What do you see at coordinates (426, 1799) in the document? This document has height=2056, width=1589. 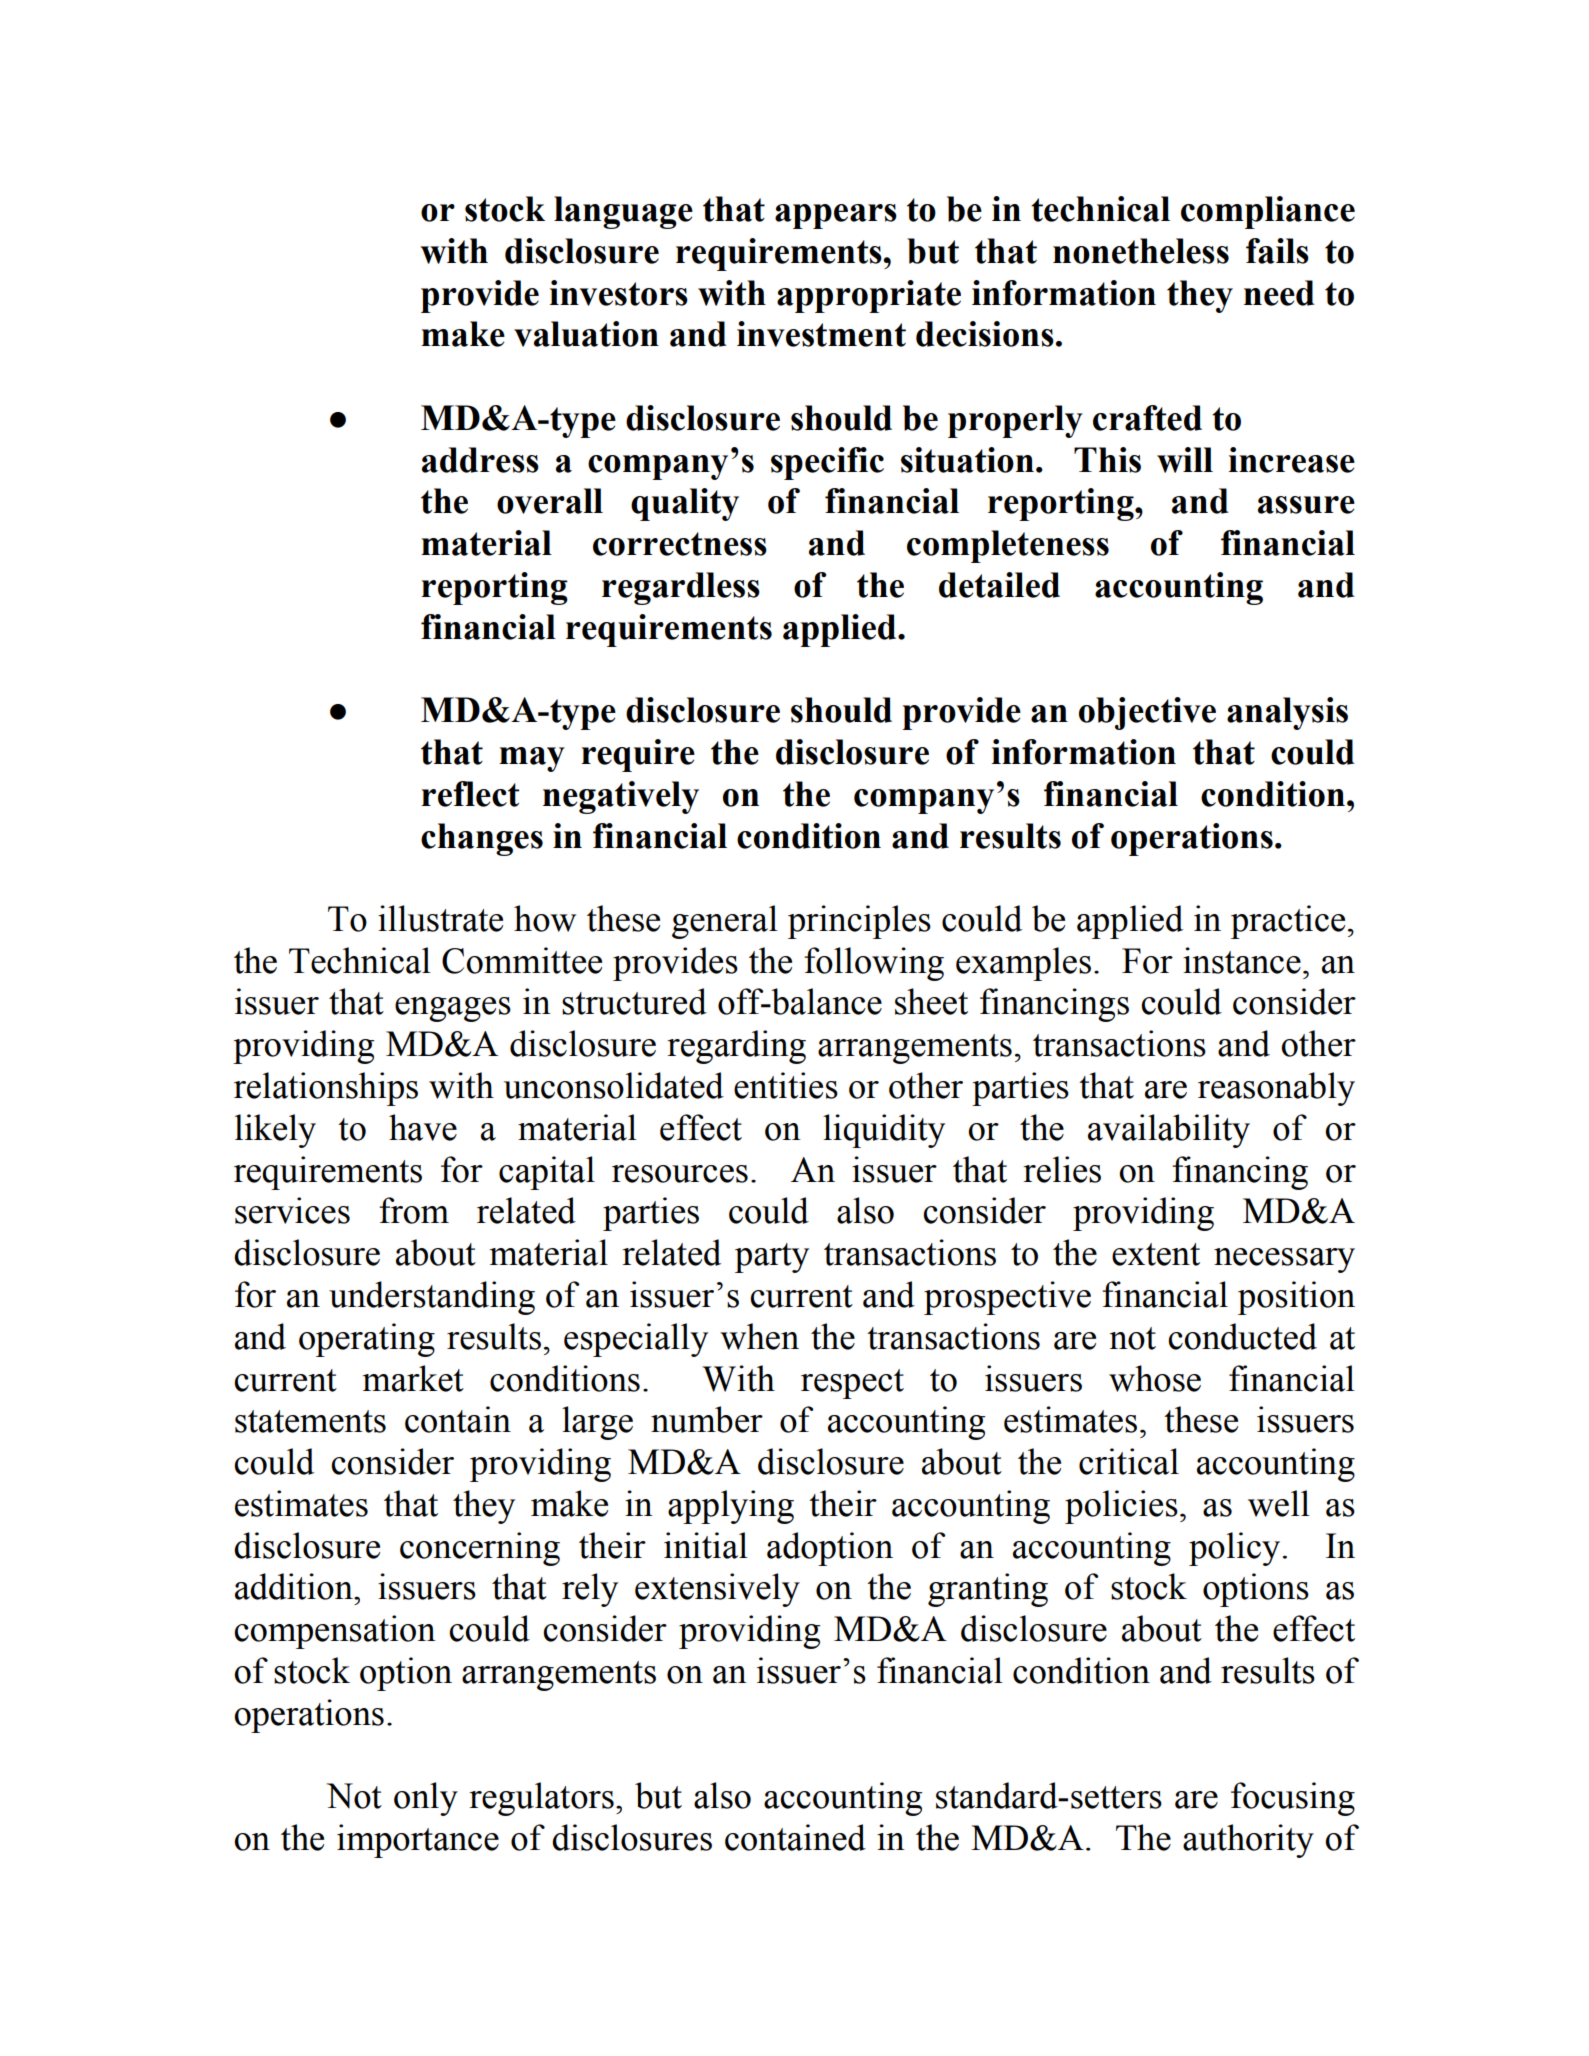 I see `only` at bounding box center [426, 1799].
